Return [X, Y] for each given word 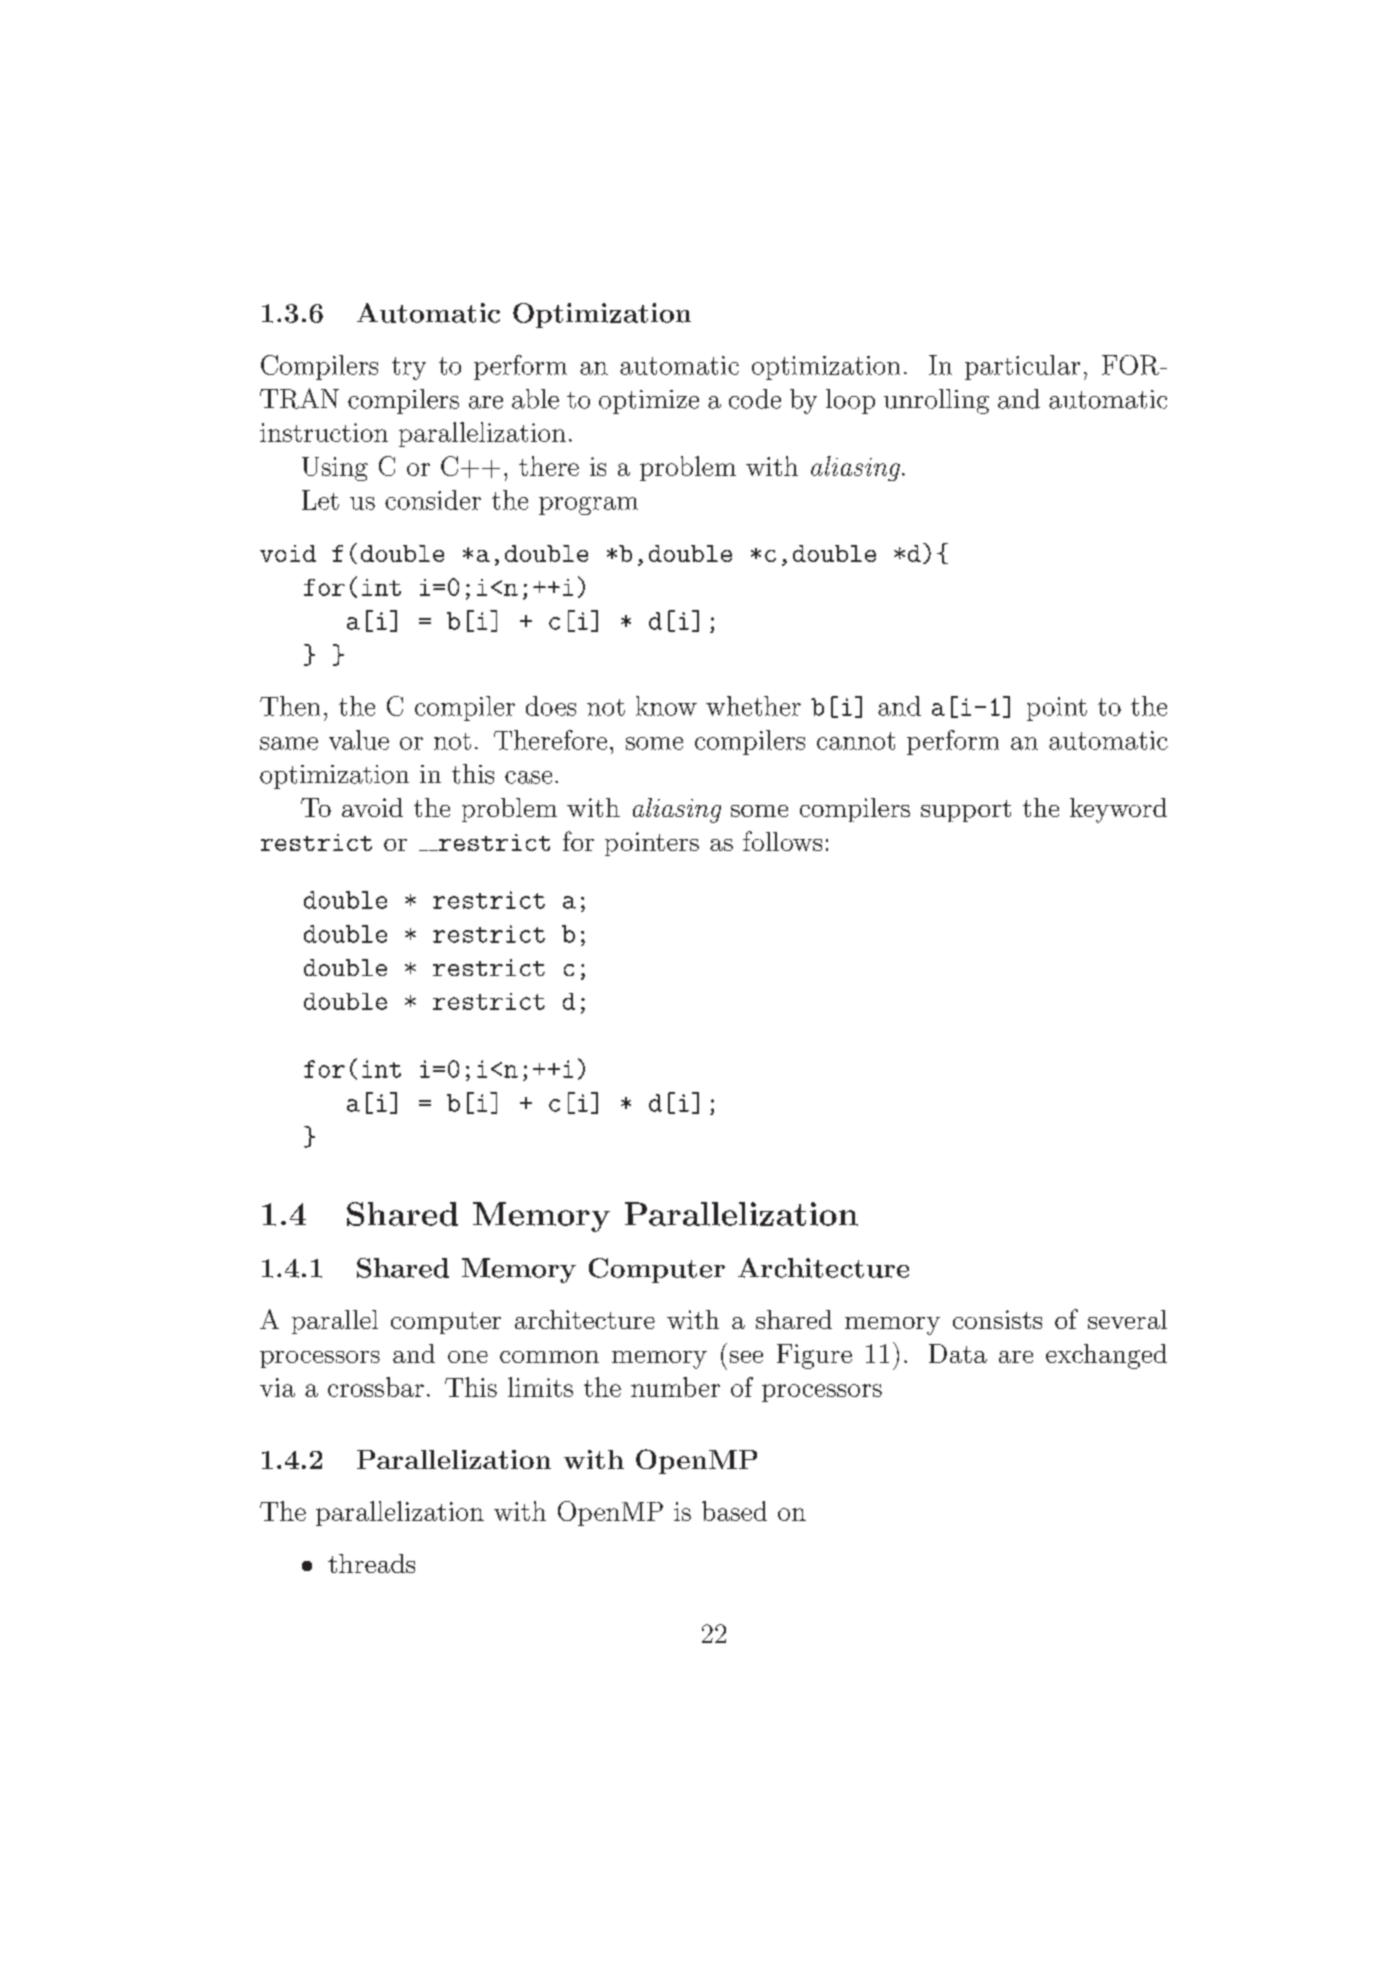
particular [1022, 367]
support [966, 811]
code [755, 399]
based [734, 1511]
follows [782, 841]
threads [371, 1563]
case [528, 777]
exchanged [1106, 1356]
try [409, 368]
